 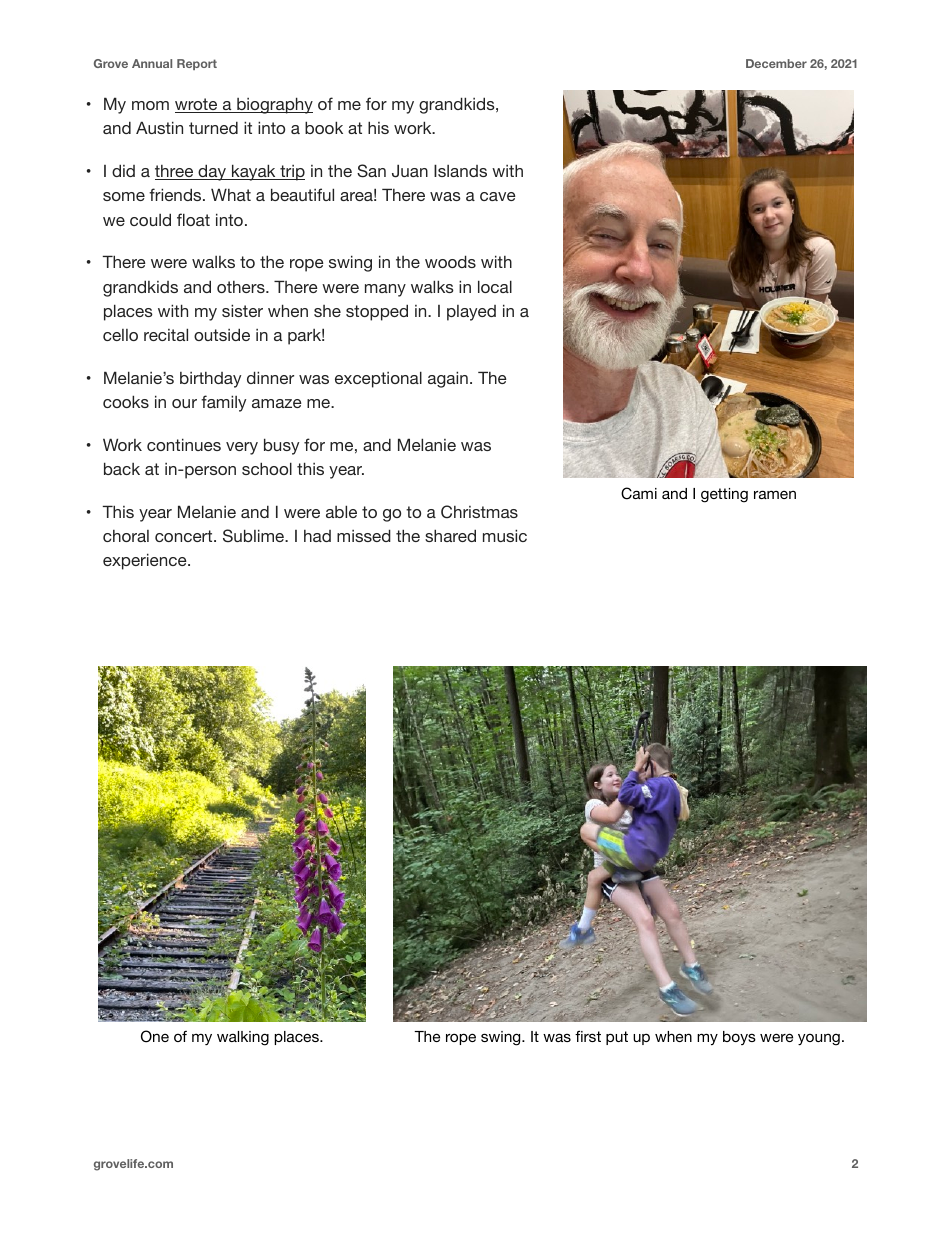 What do you see at coordinates (617, 1038) in the screenshot?
I see `put` at bounding box center [617, 1038].
